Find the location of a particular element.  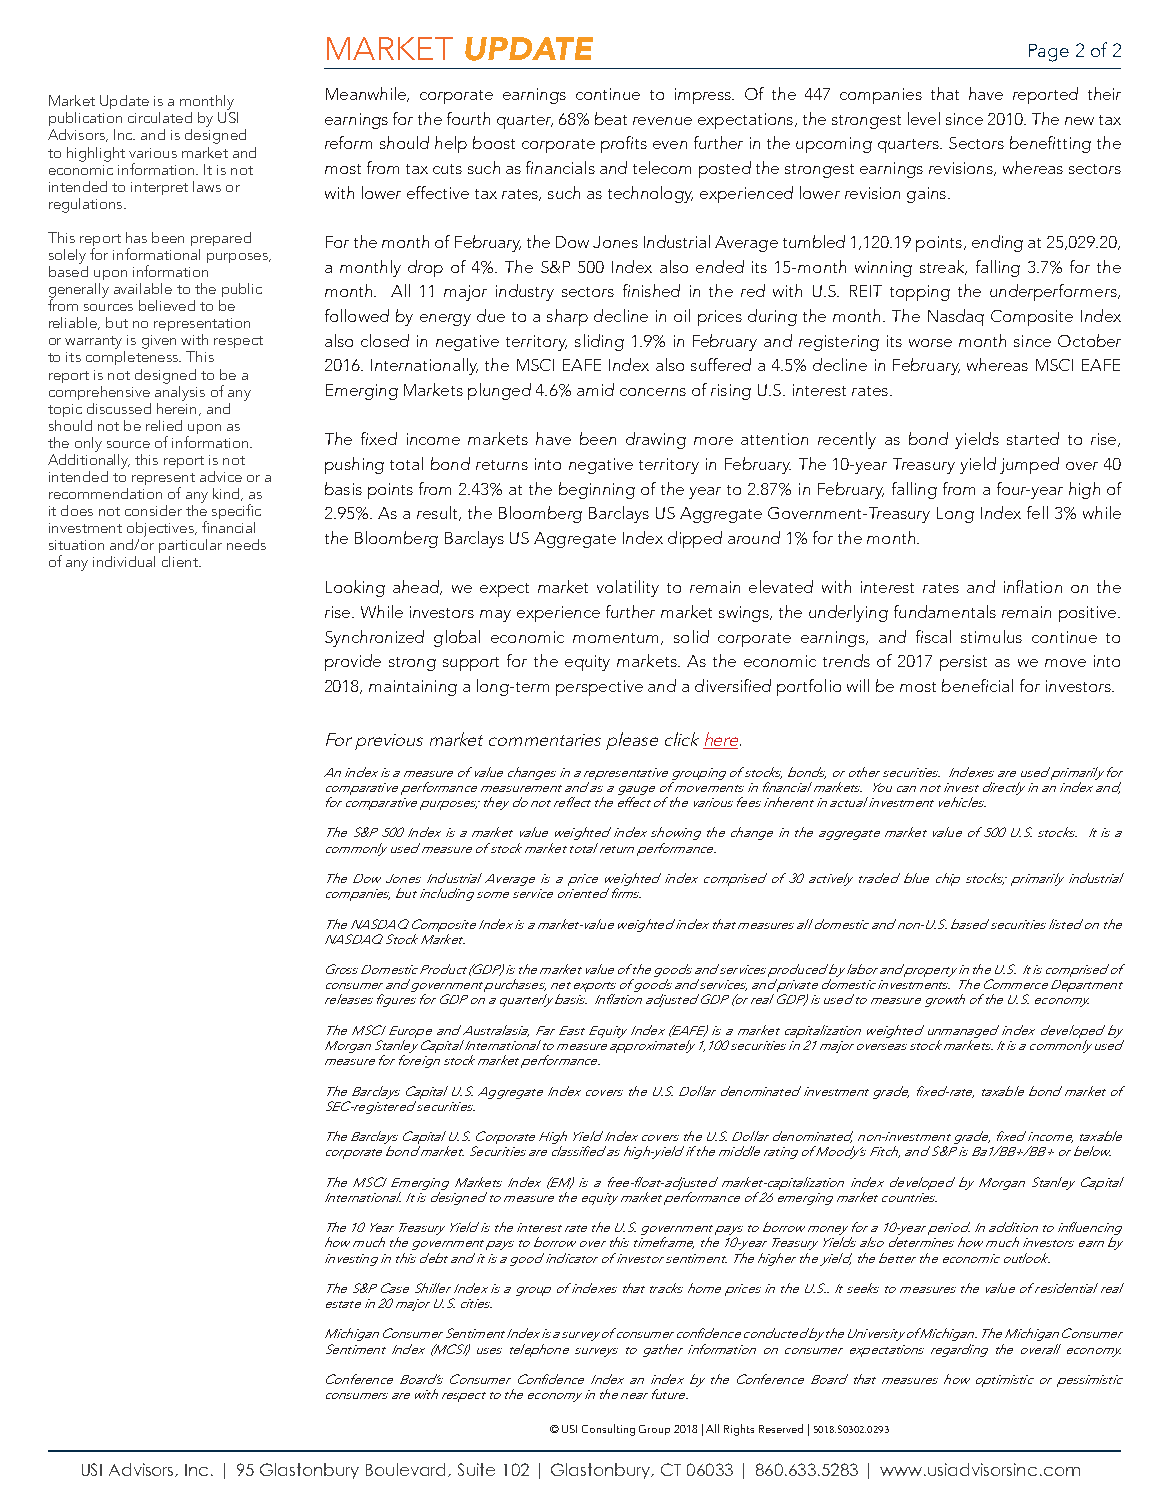

needs is located at coordinates (246, 544).
